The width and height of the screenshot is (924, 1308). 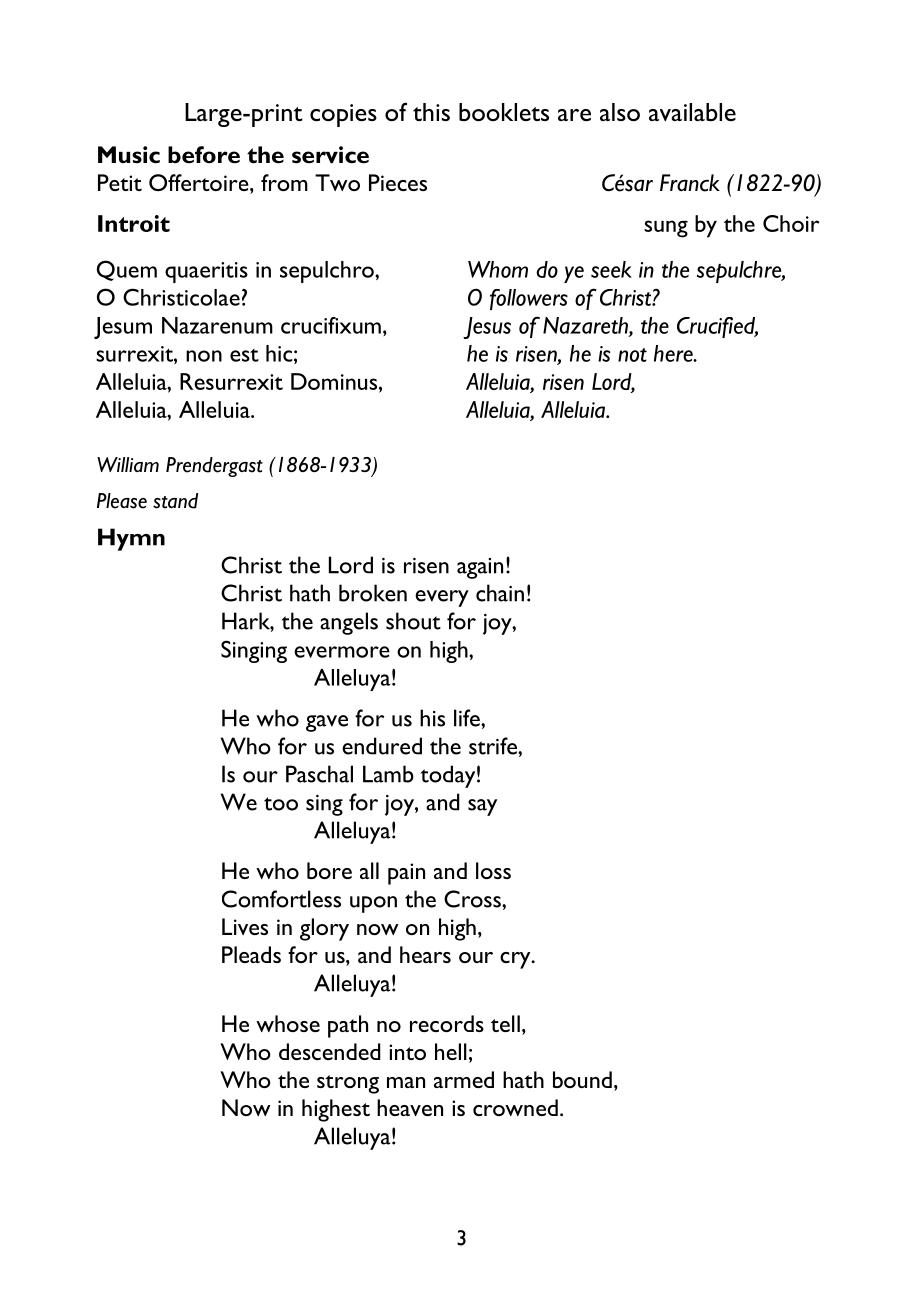 I want to click on this, so click(x=431, y=112).
